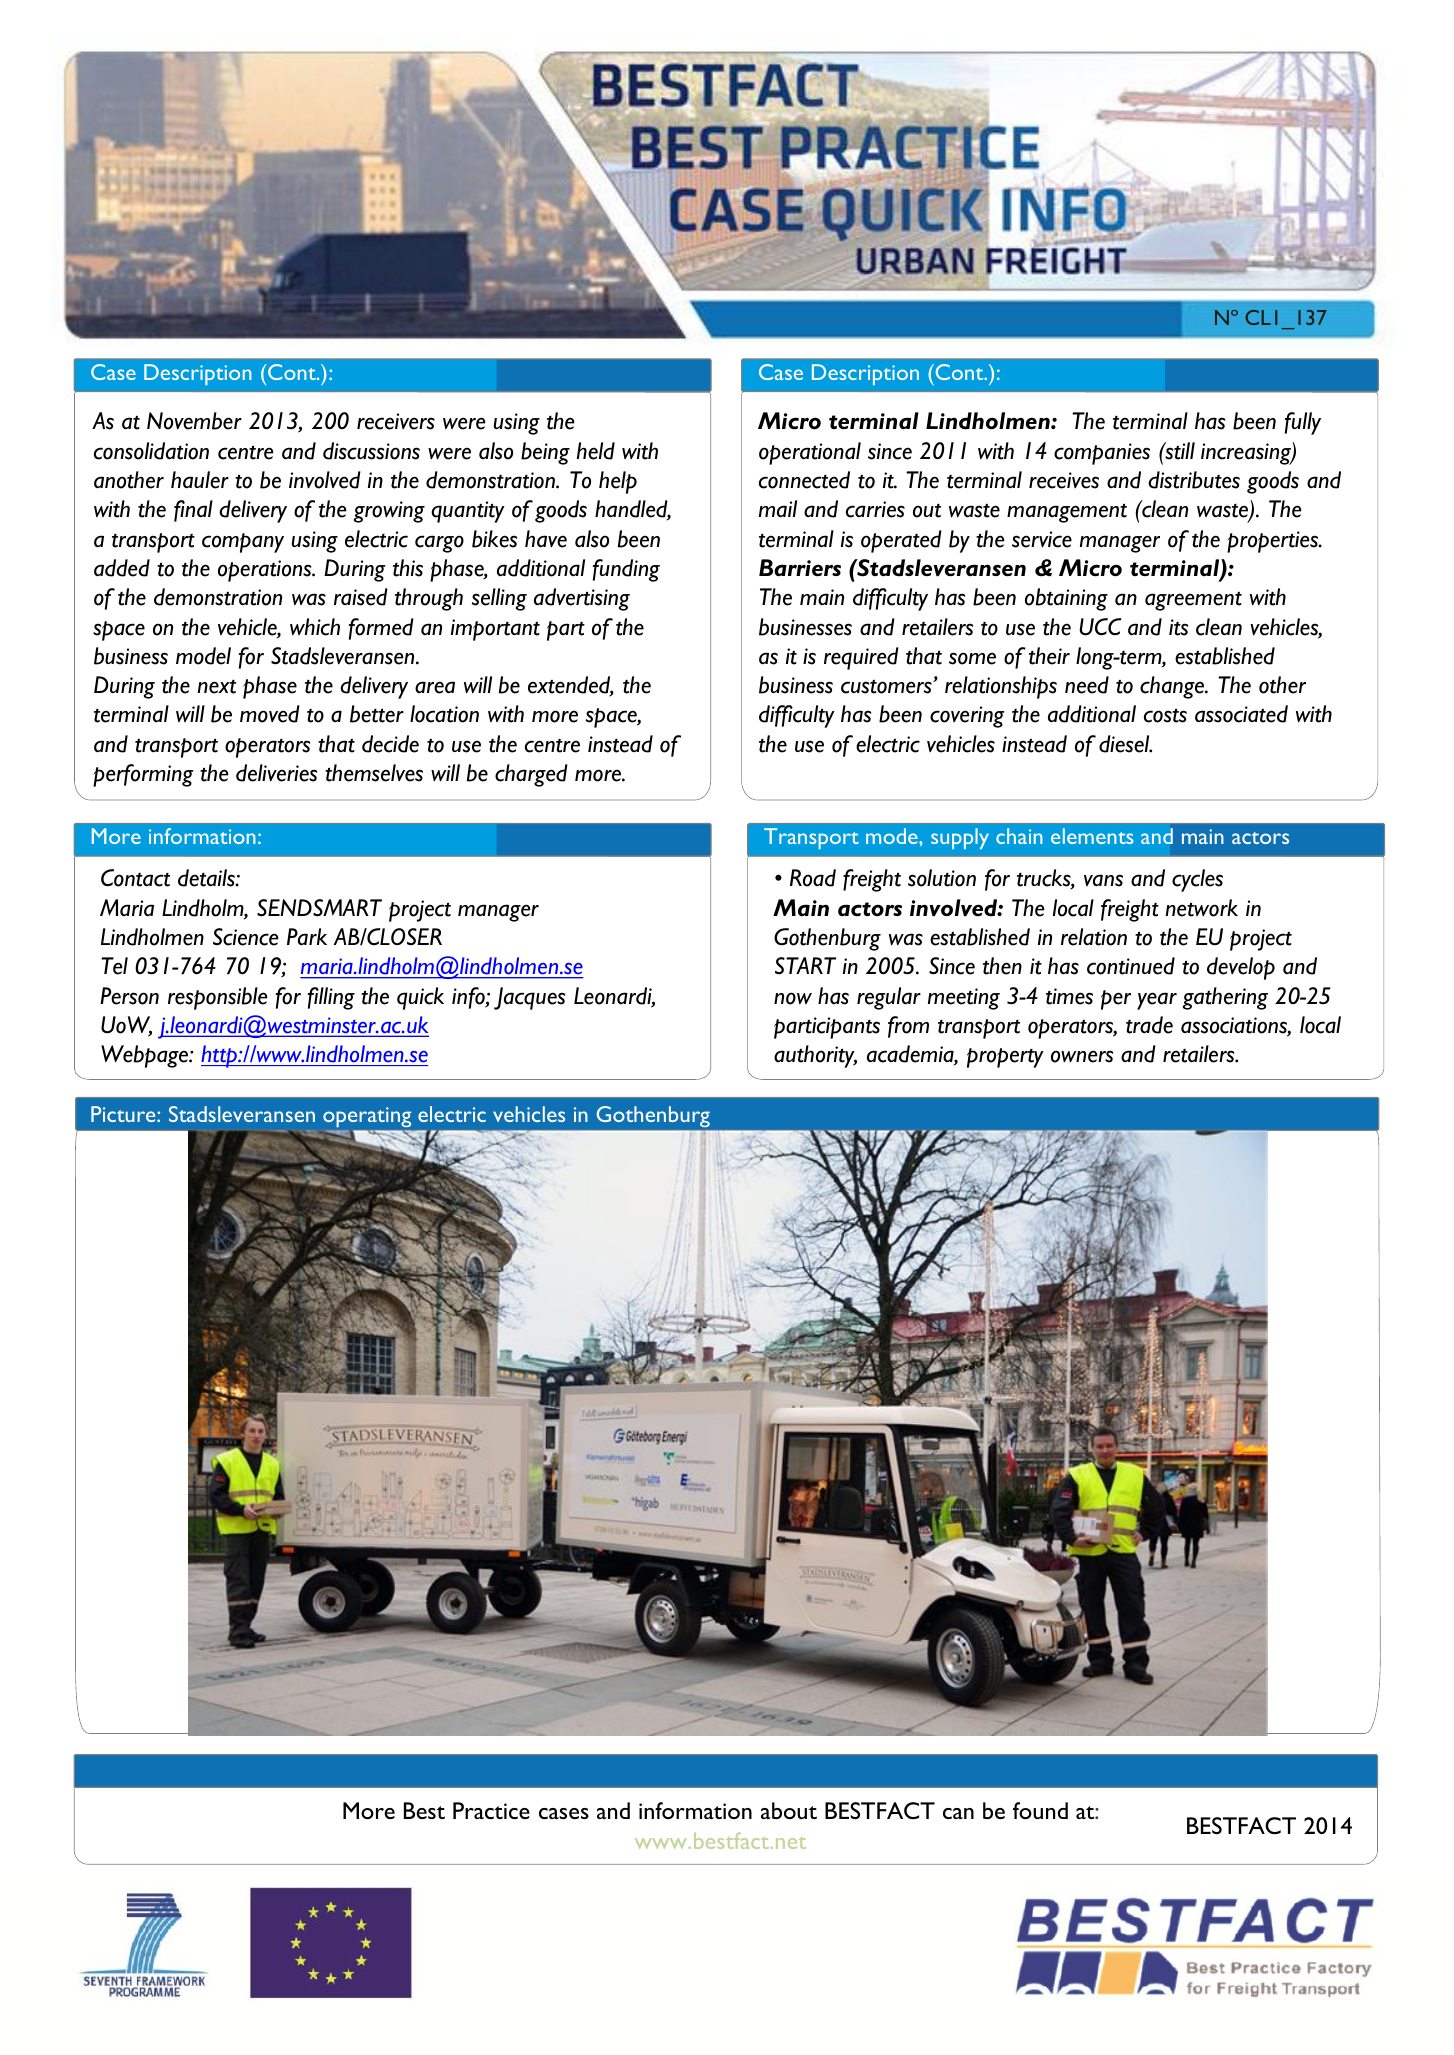  What do you see at coordinates (200, 480) in the page?
I see `hauler` at bounding box center [200, 480].
